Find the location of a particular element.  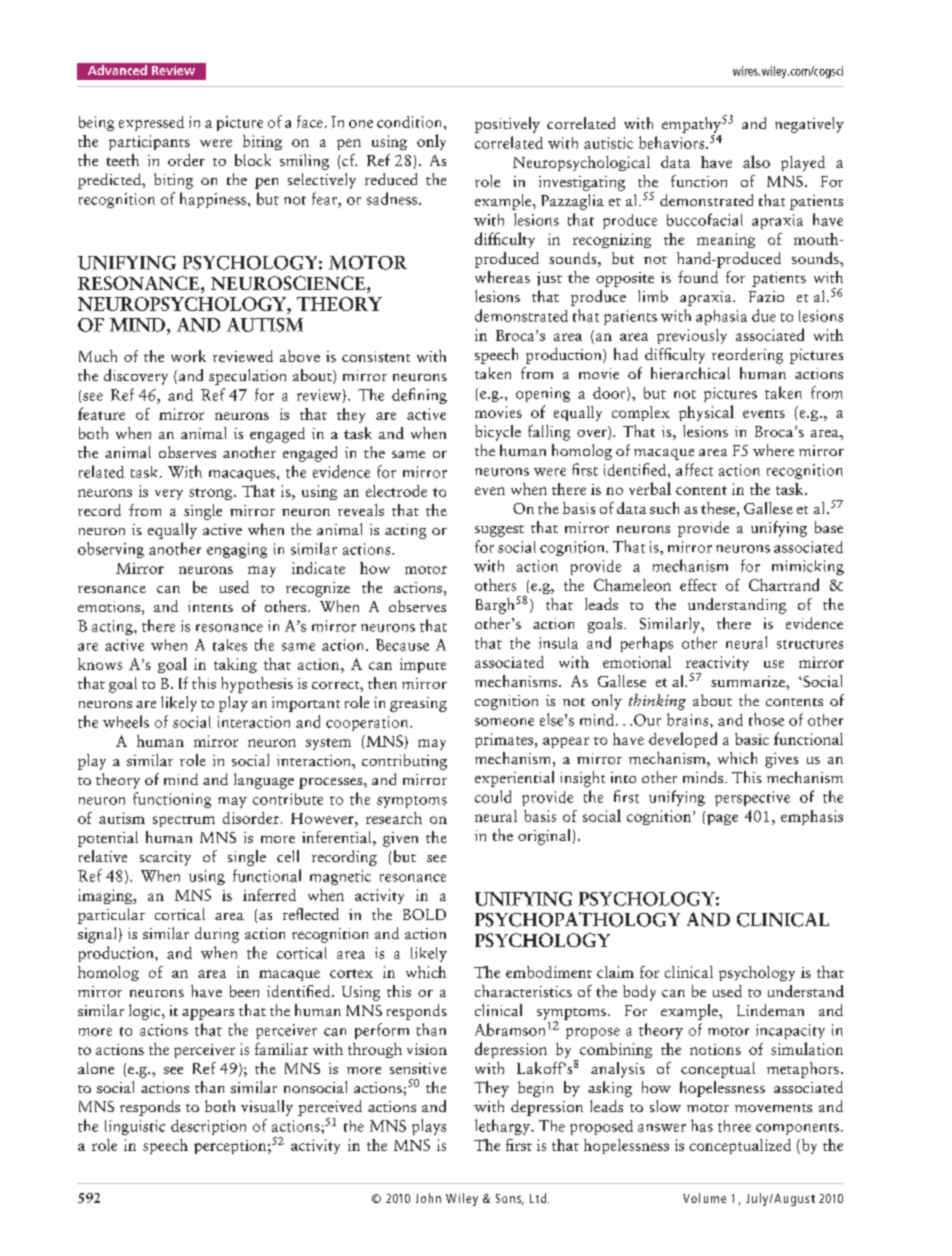

participants is located at coordinates (149, 142).
